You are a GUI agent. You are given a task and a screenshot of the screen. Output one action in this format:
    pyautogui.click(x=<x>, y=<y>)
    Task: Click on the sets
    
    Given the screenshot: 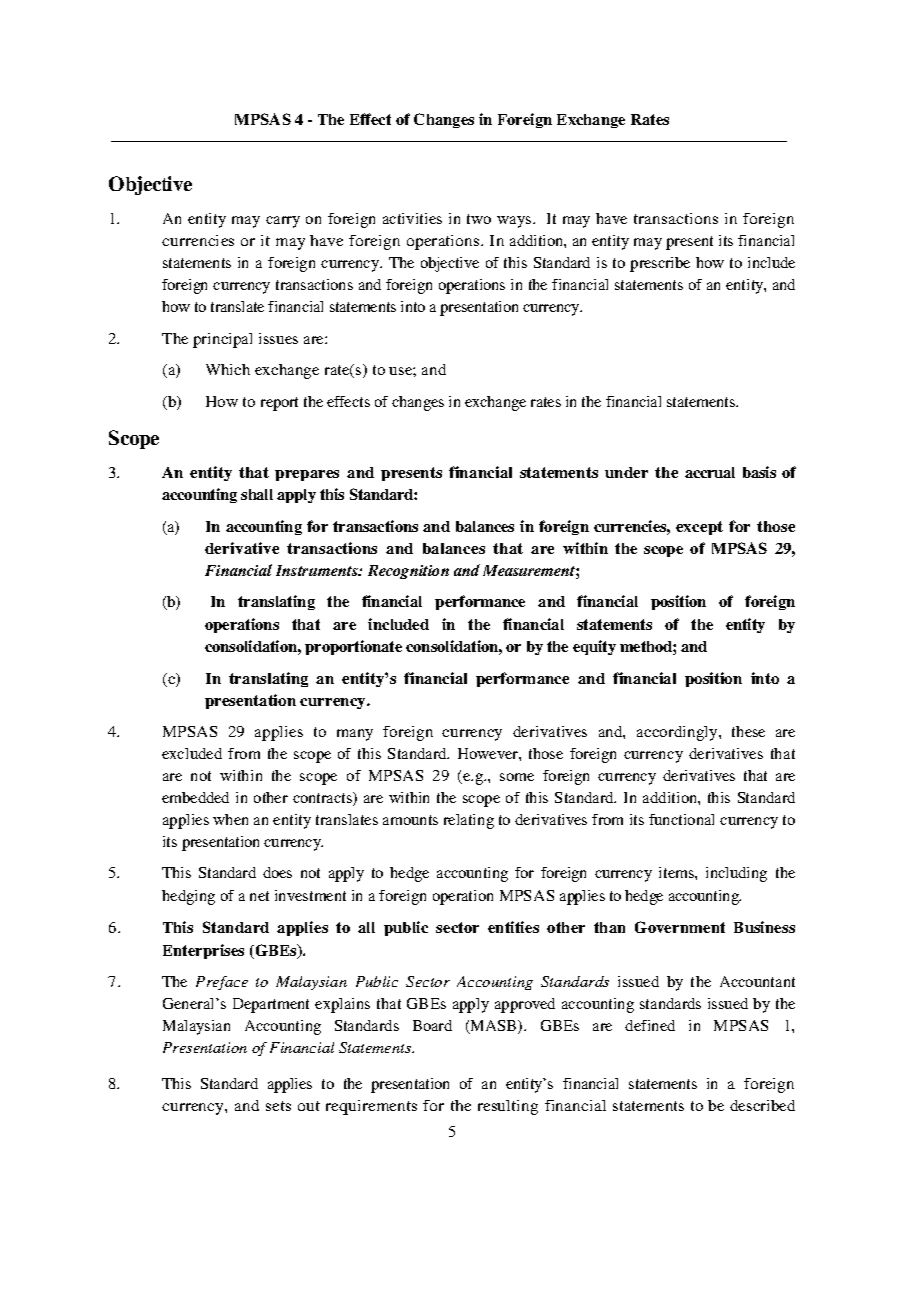 What is the action you would take?
    pyautogui.click(x=278, y=1106)
